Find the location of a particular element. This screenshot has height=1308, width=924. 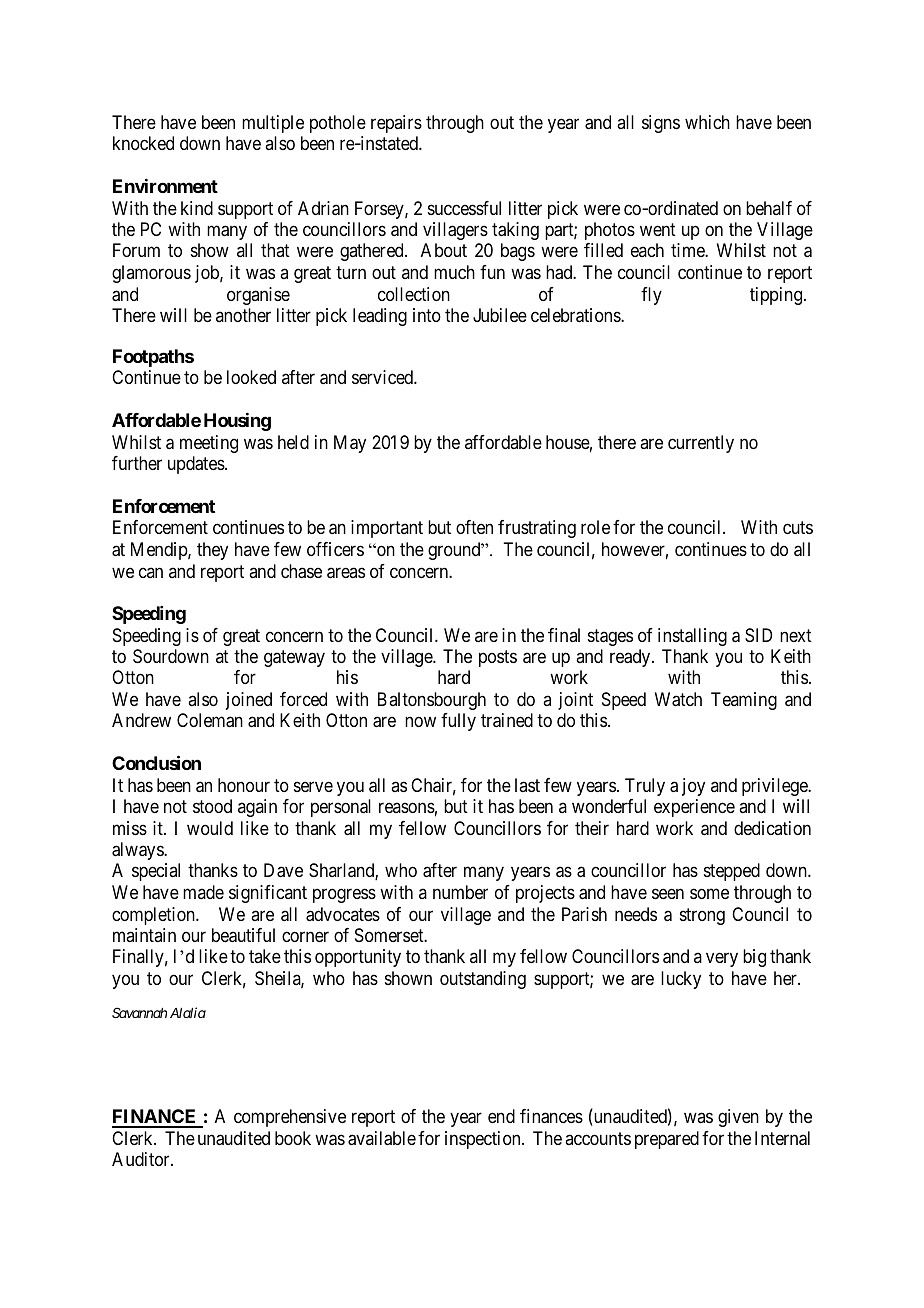

often is located at coordinates (474, 527).
